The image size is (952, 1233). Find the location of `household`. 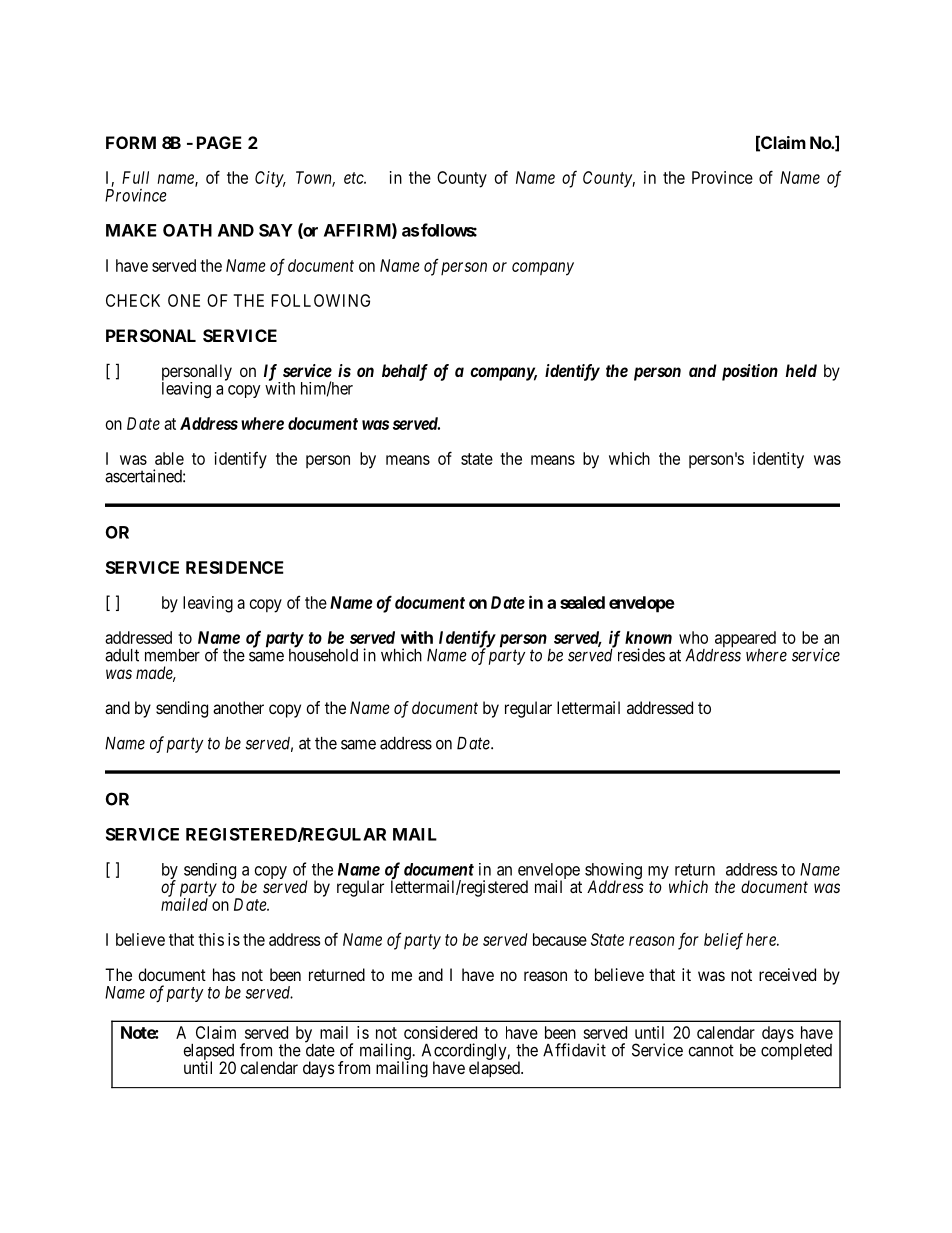

household is located at coordinates (323, 654).
